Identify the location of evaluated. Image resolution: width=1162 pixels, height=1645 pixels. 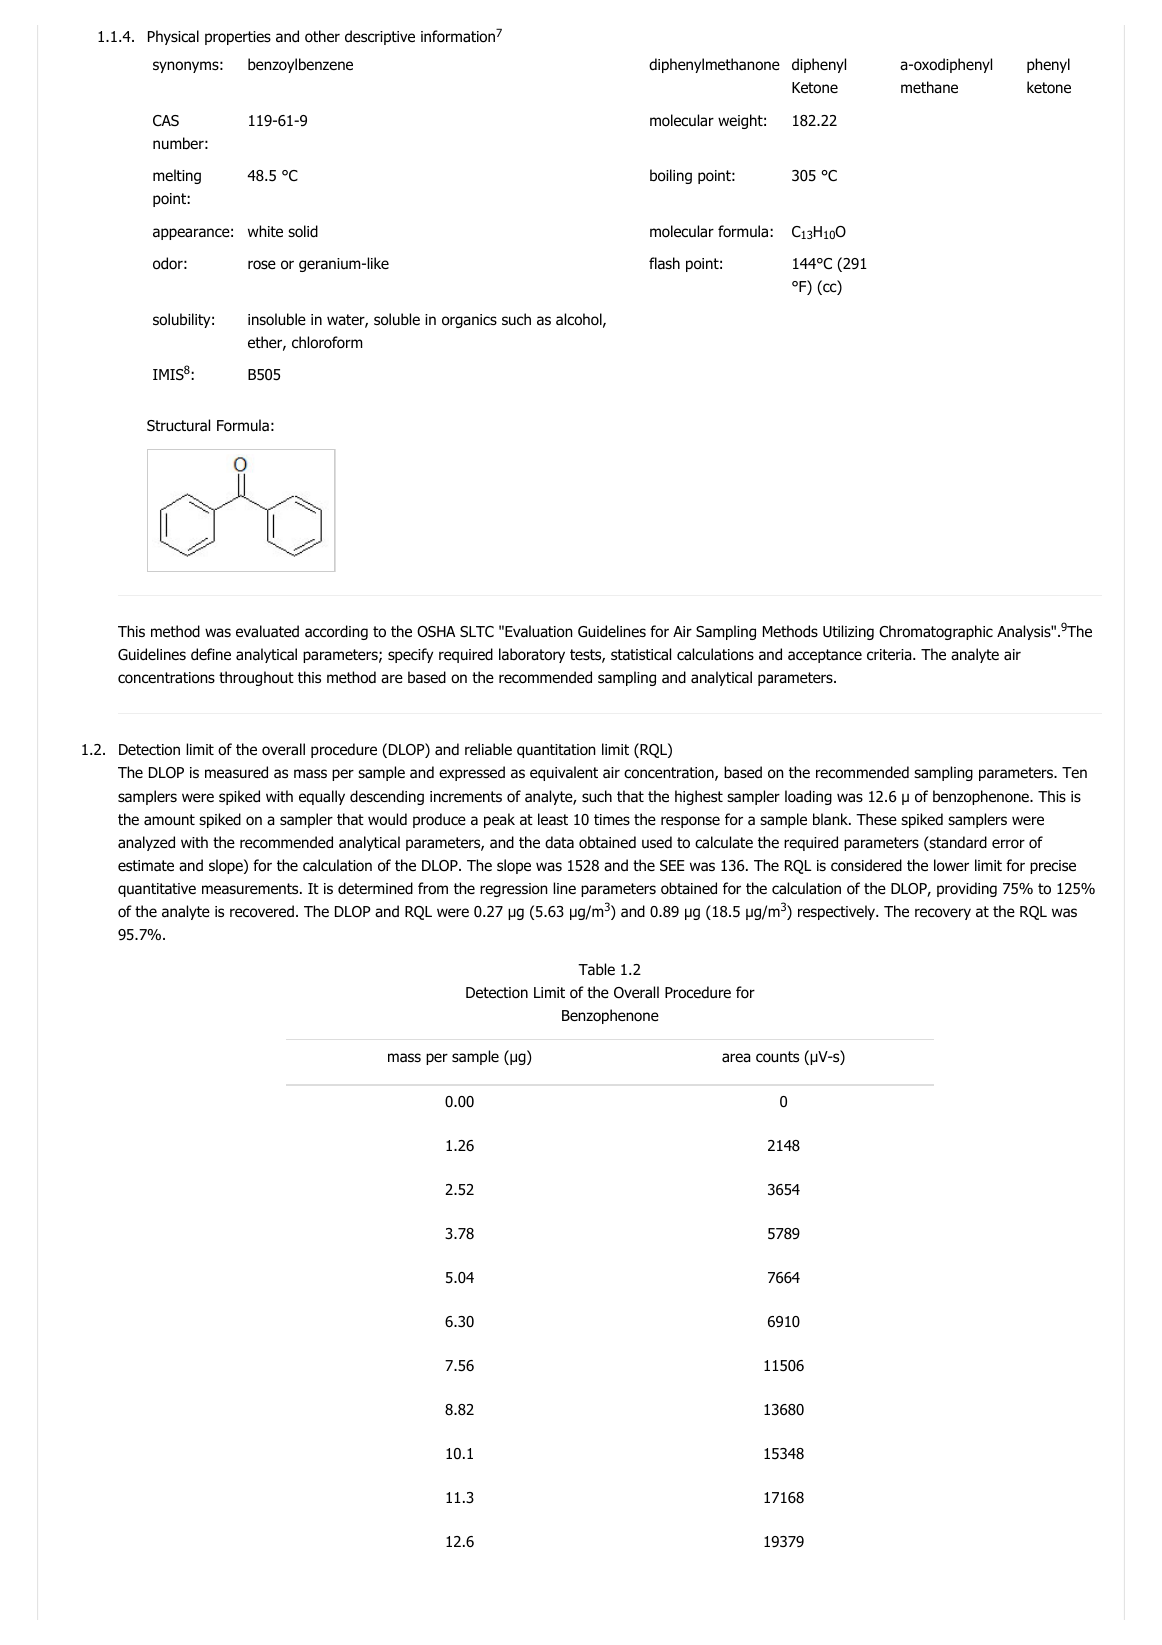
(267, 631).
